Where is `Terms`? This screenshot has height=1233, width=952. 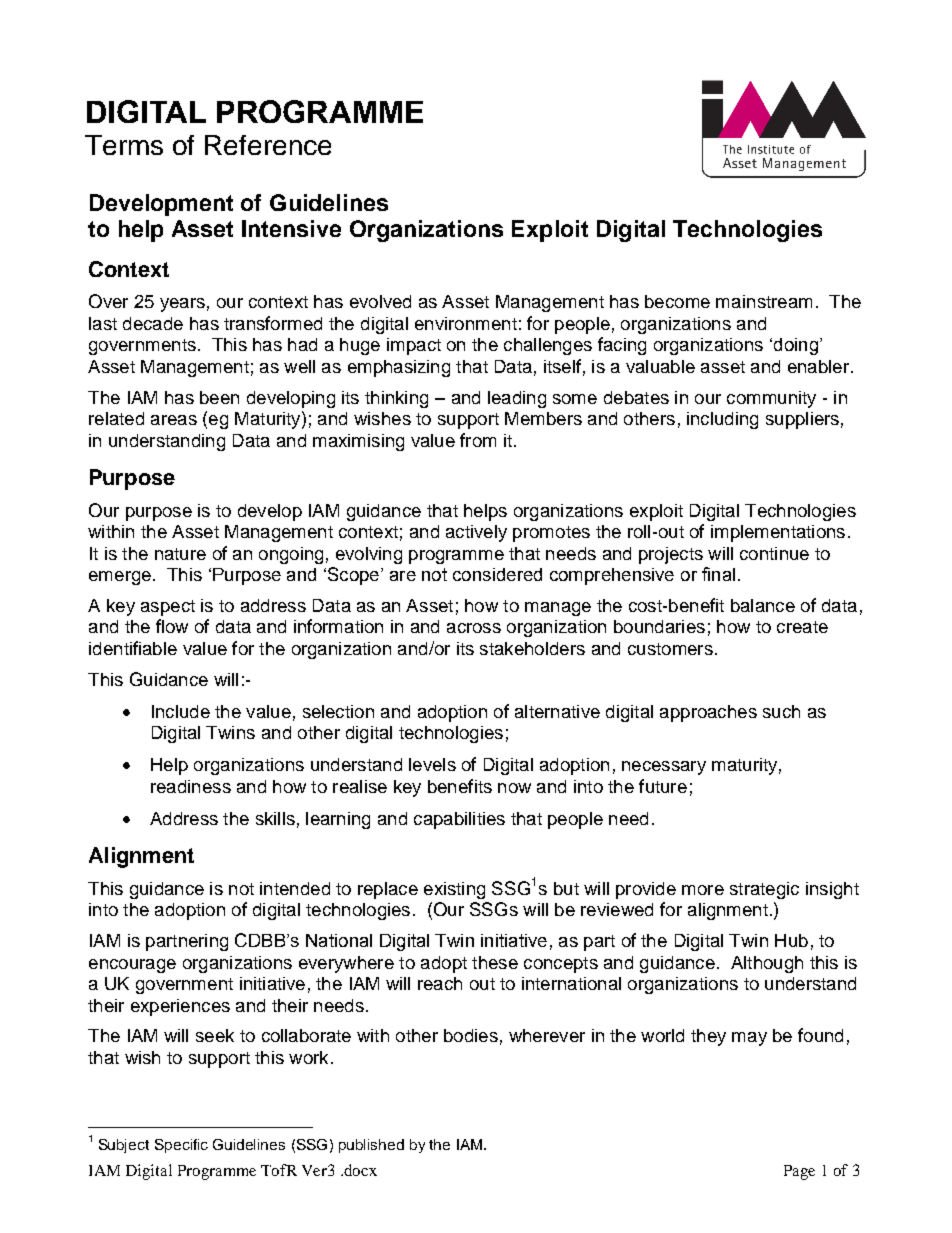
Terms is located at coordinates (124, 145).
